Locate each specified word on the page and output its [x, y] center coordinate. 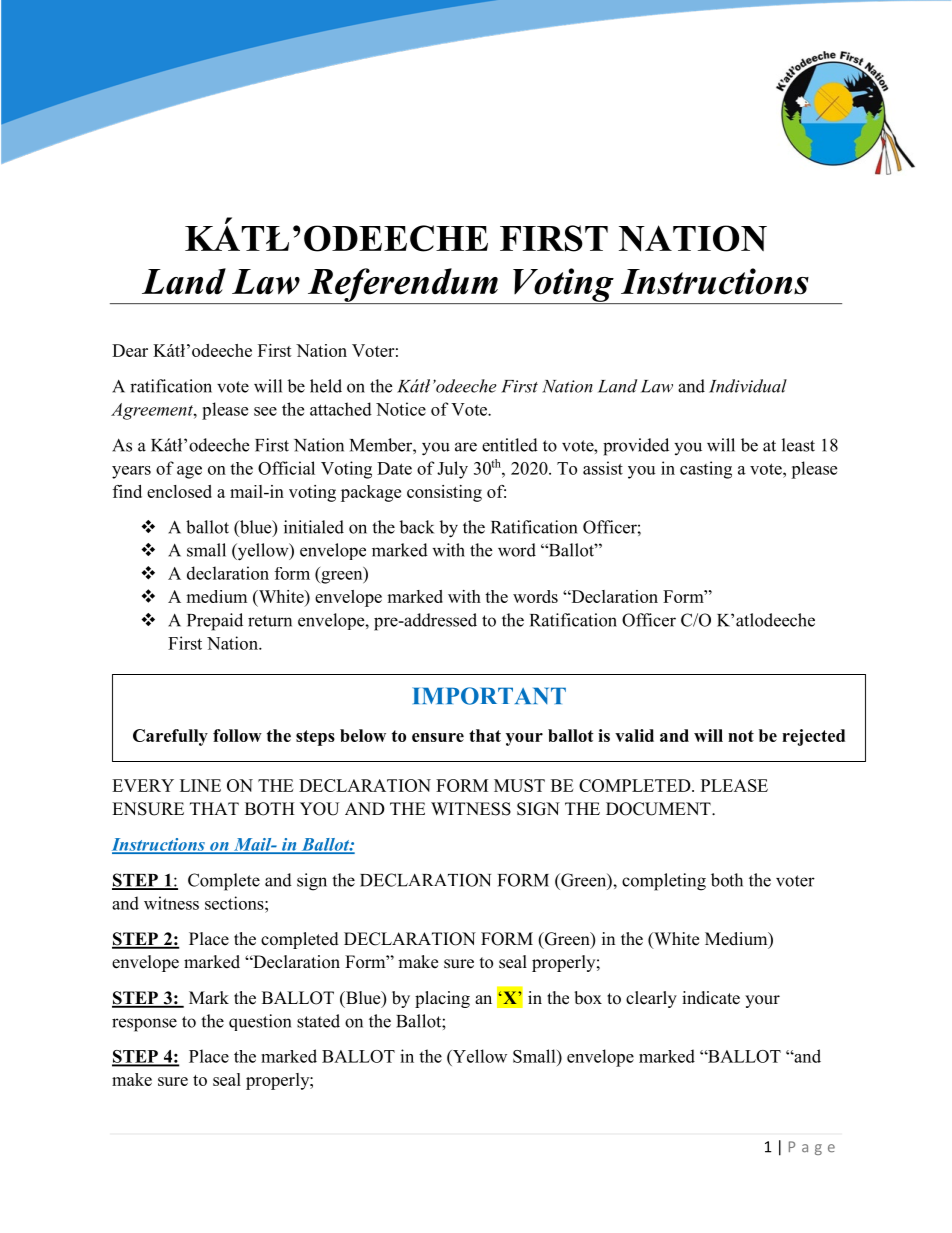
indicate [711, 998]
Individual [748, 386]
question [260, 1022]
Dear [130, 350]
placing [442, 999]
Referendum [402, 286]
